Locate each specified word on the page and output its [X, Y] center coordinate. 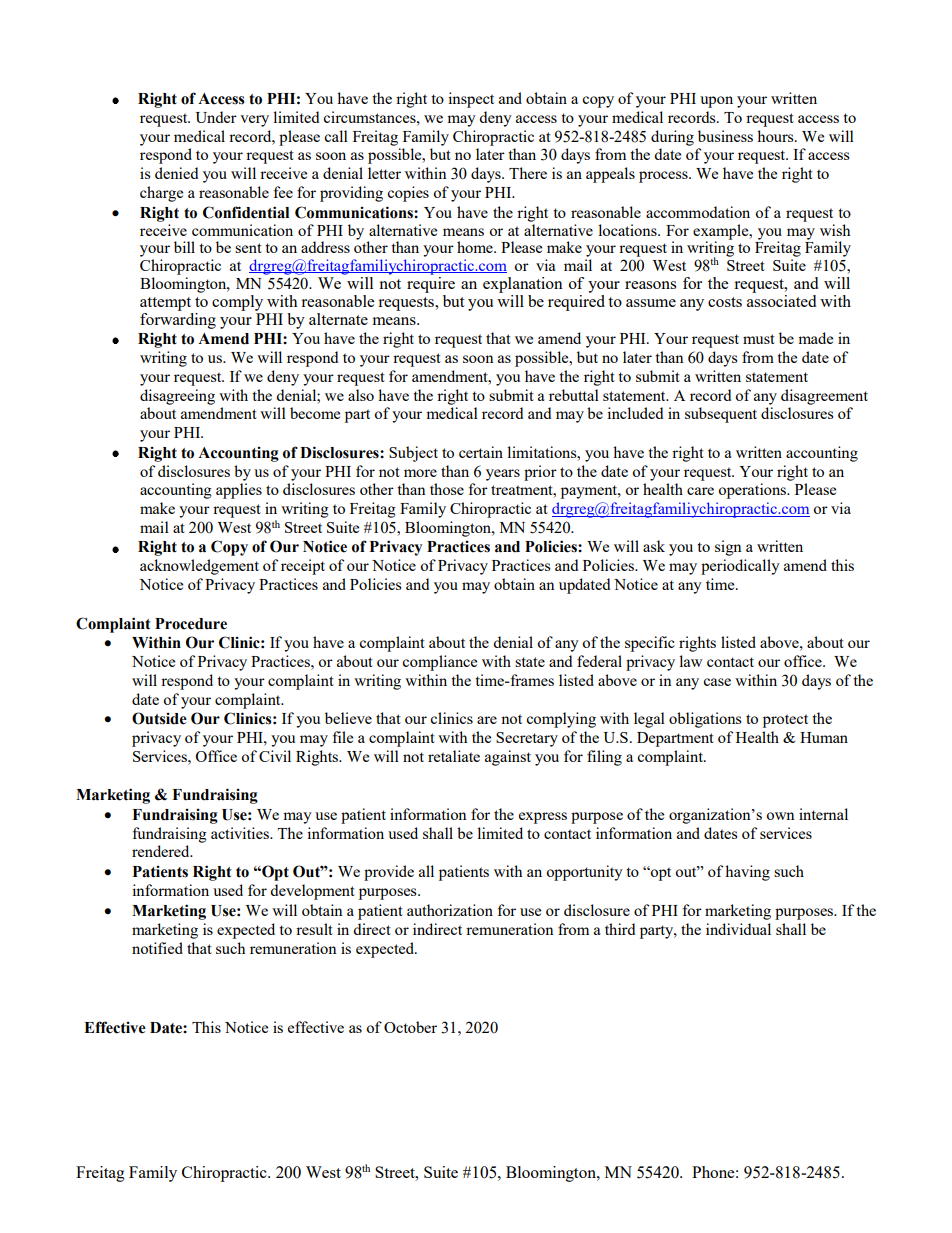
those [447, 489]
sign [728, 548]
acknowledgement [199, 567]
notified [157, 948]
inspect [471, 100]
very [254, 121]
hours [776, 136]
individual [738, 929]
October [410, 1027]
